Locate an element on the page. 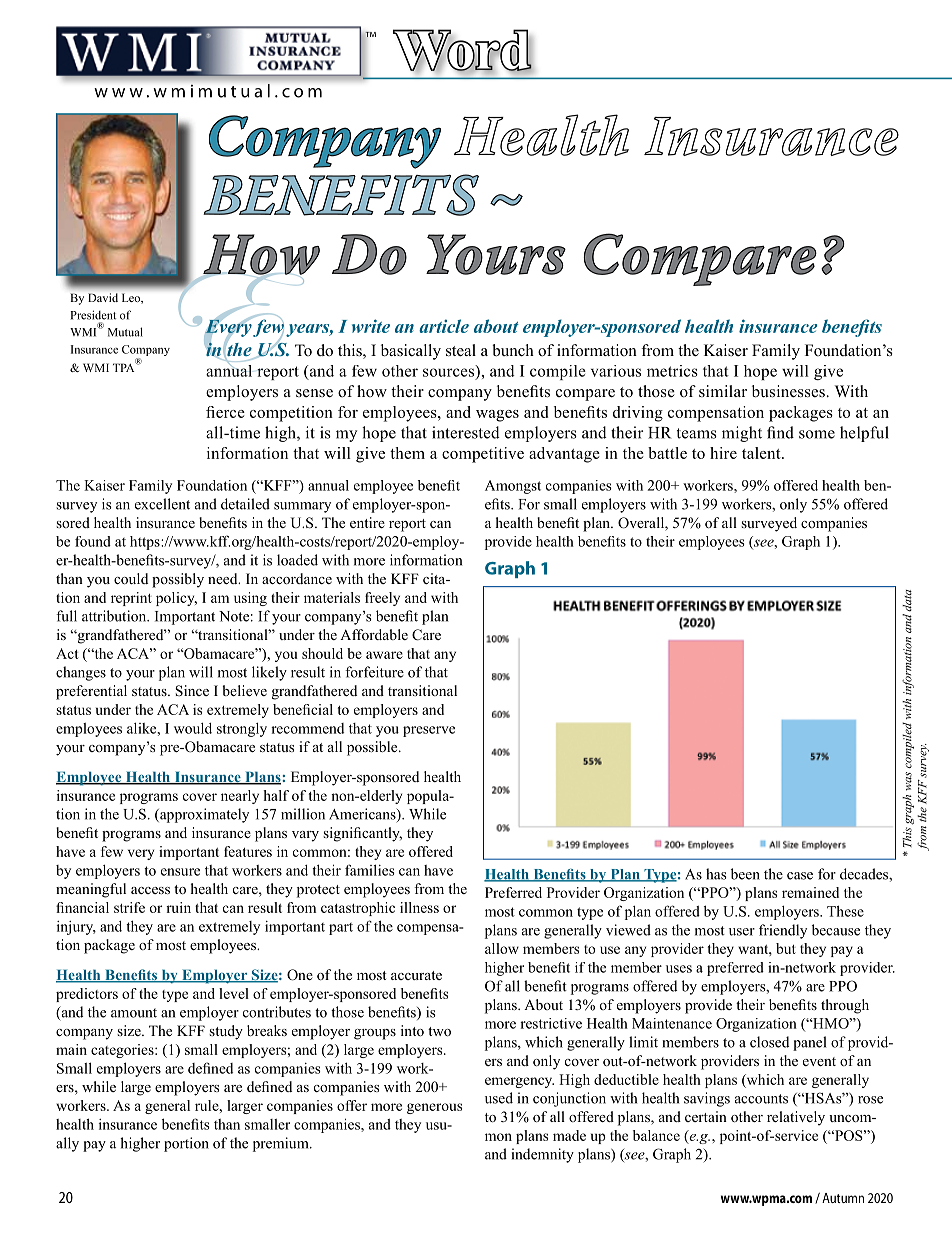  businesses is located at coordinates (789, 391).
